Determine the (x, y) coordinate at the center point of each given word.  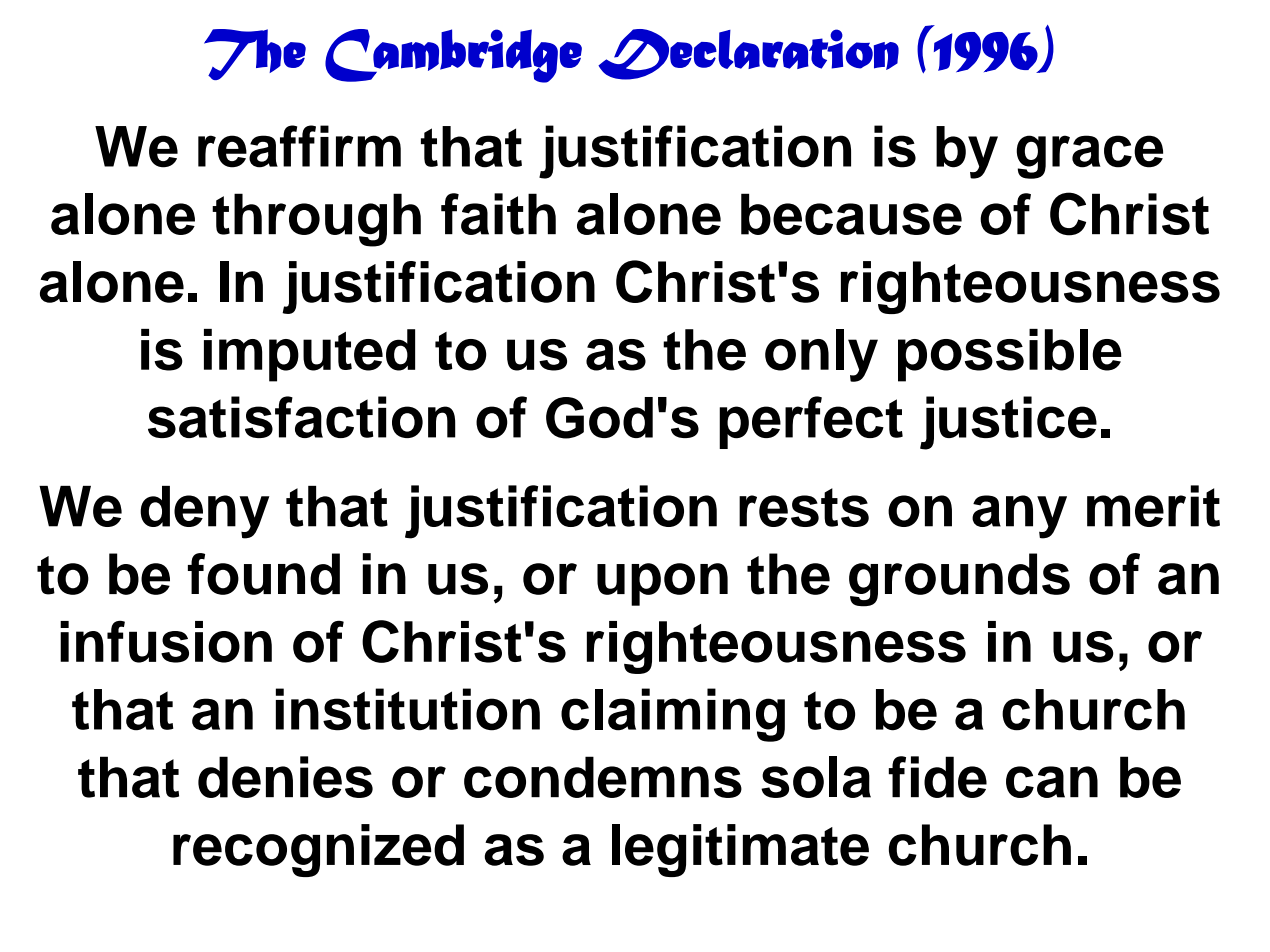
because (851, 214)
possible (1010, 355)
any (1019, 517)
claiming (673, 715)
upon (662, 584)
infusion (166, 642)
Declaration (748, 54)
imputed (309, 355)
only (821, 355)
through (316, 220)
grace (1089, 157)
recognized (318, 850)
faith (498, 214)
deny (204, 512)
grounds (959, 580)
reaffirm (299, 146)
